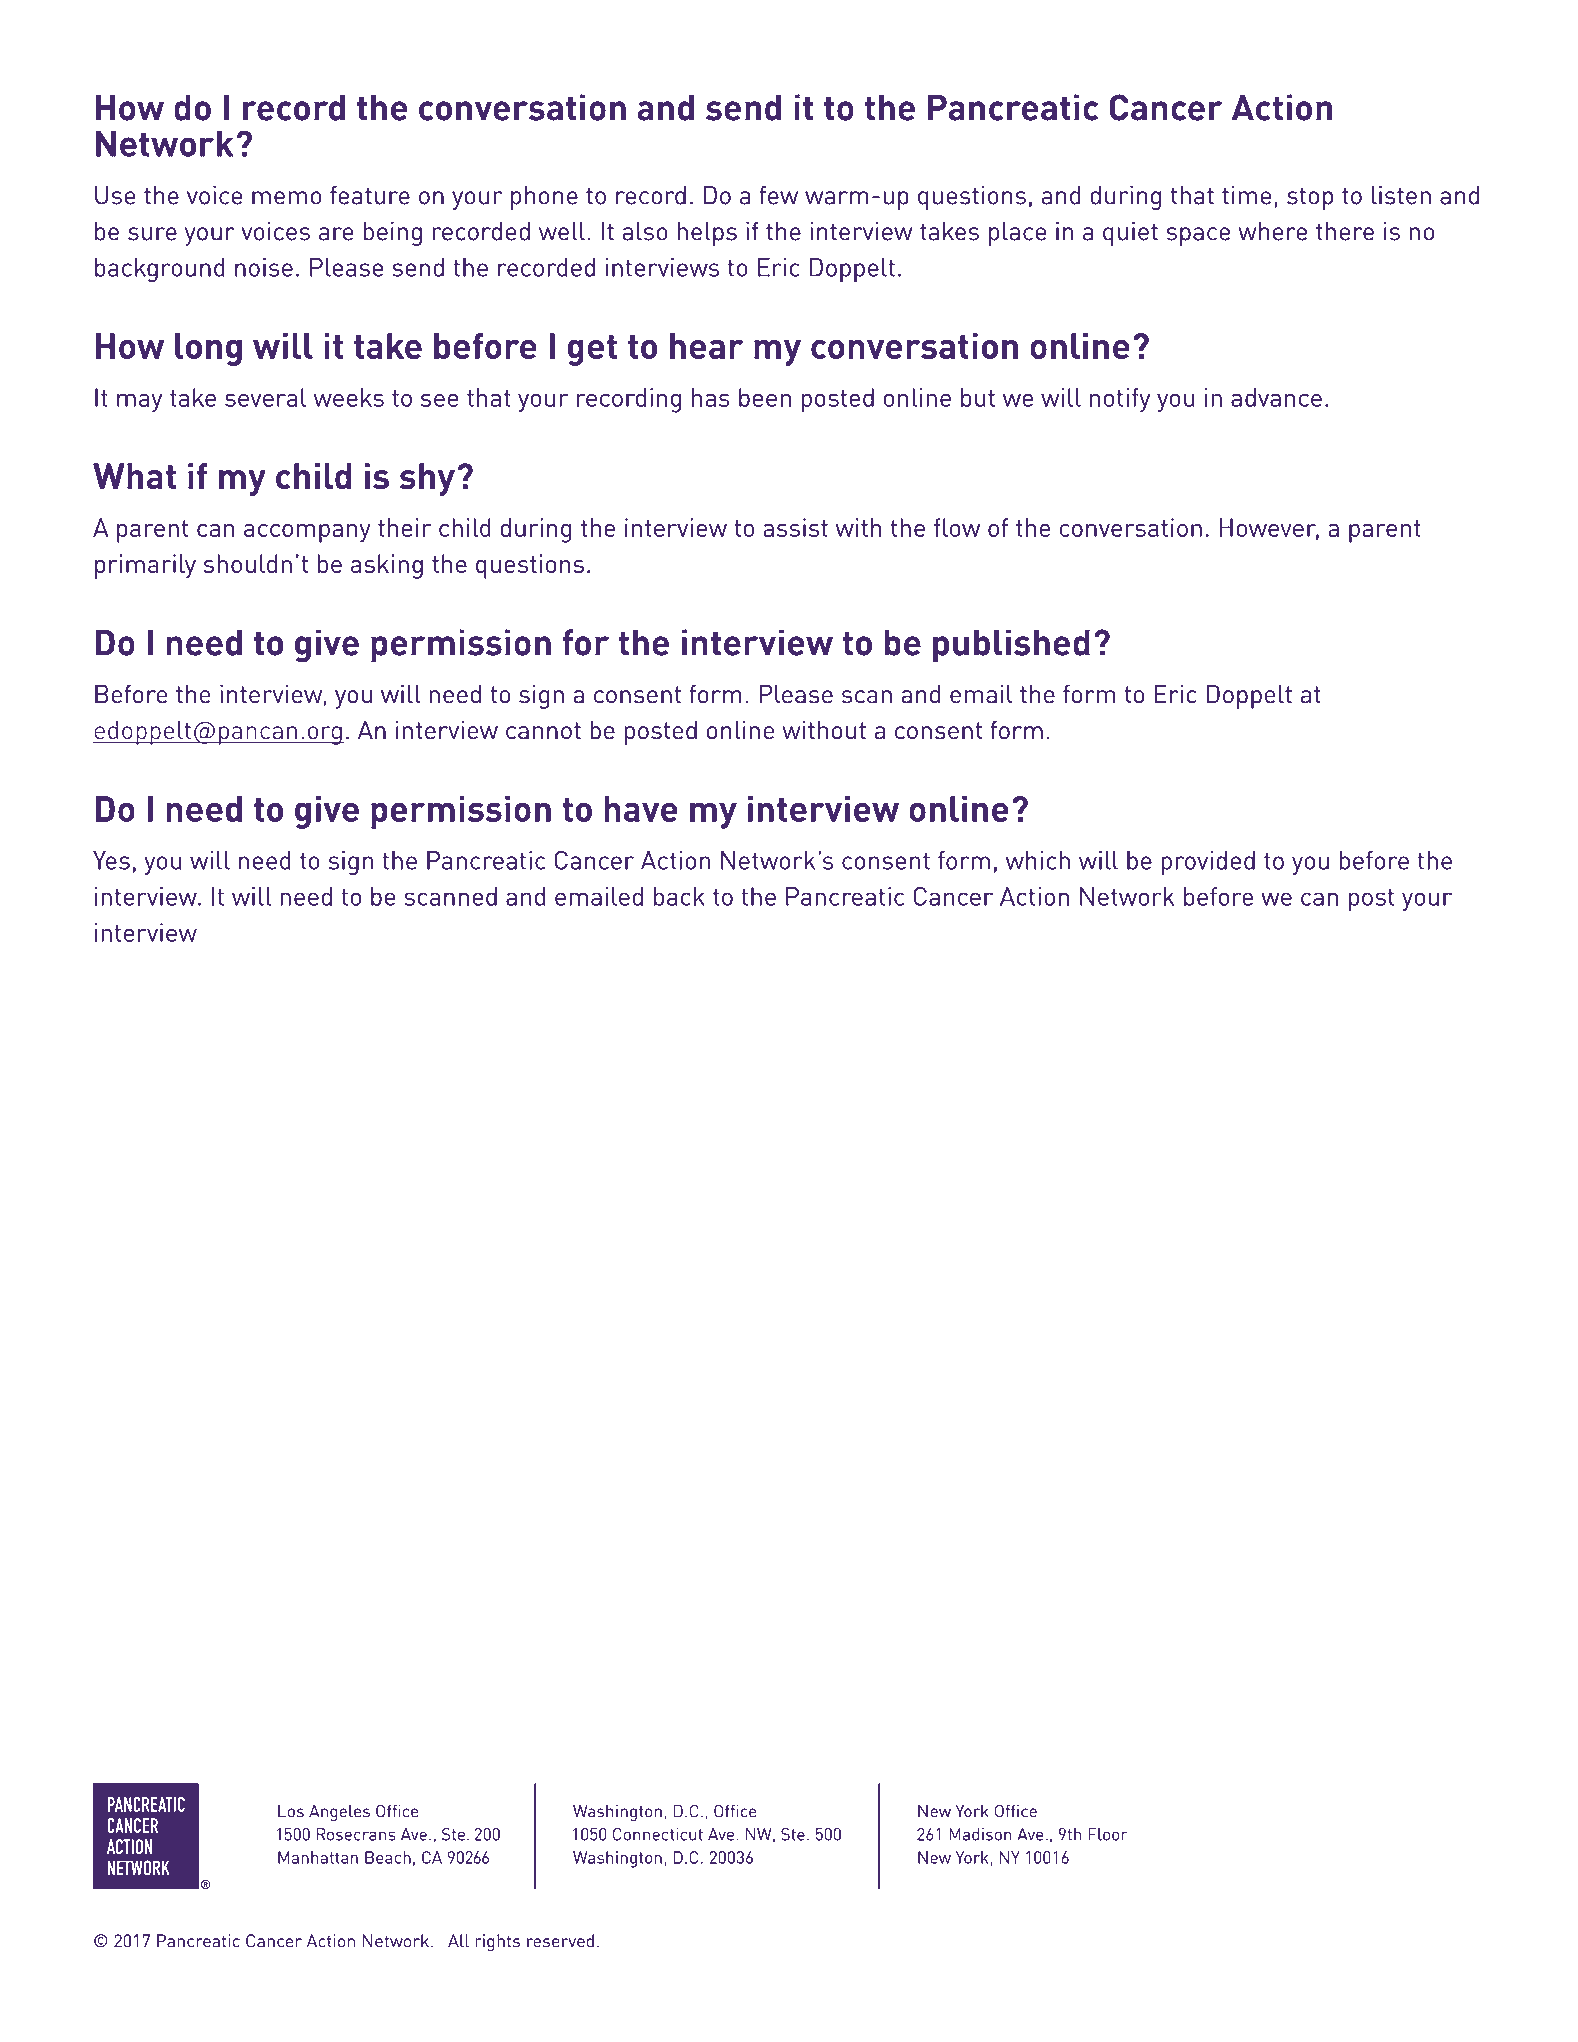  Describe the element at coordinates (318, 1857) in the screenshot. I see `Manhattan` at that location.
